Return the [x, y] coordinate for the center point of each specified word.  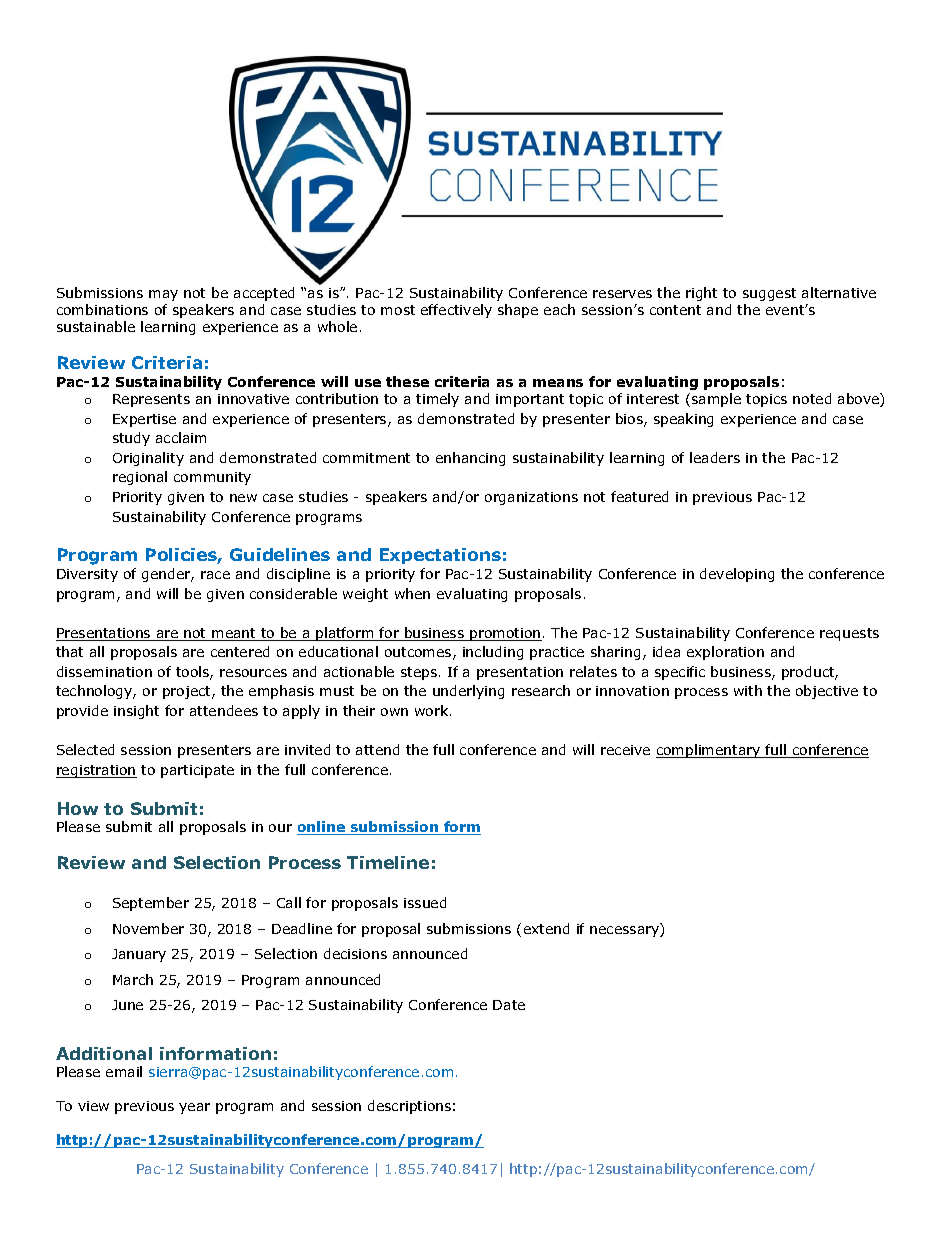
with [748, 690]
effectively [456, 311]
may [163, 295]
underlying [468, 692]
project [188, 692]
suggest [769, 294]
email [124, 1071]
